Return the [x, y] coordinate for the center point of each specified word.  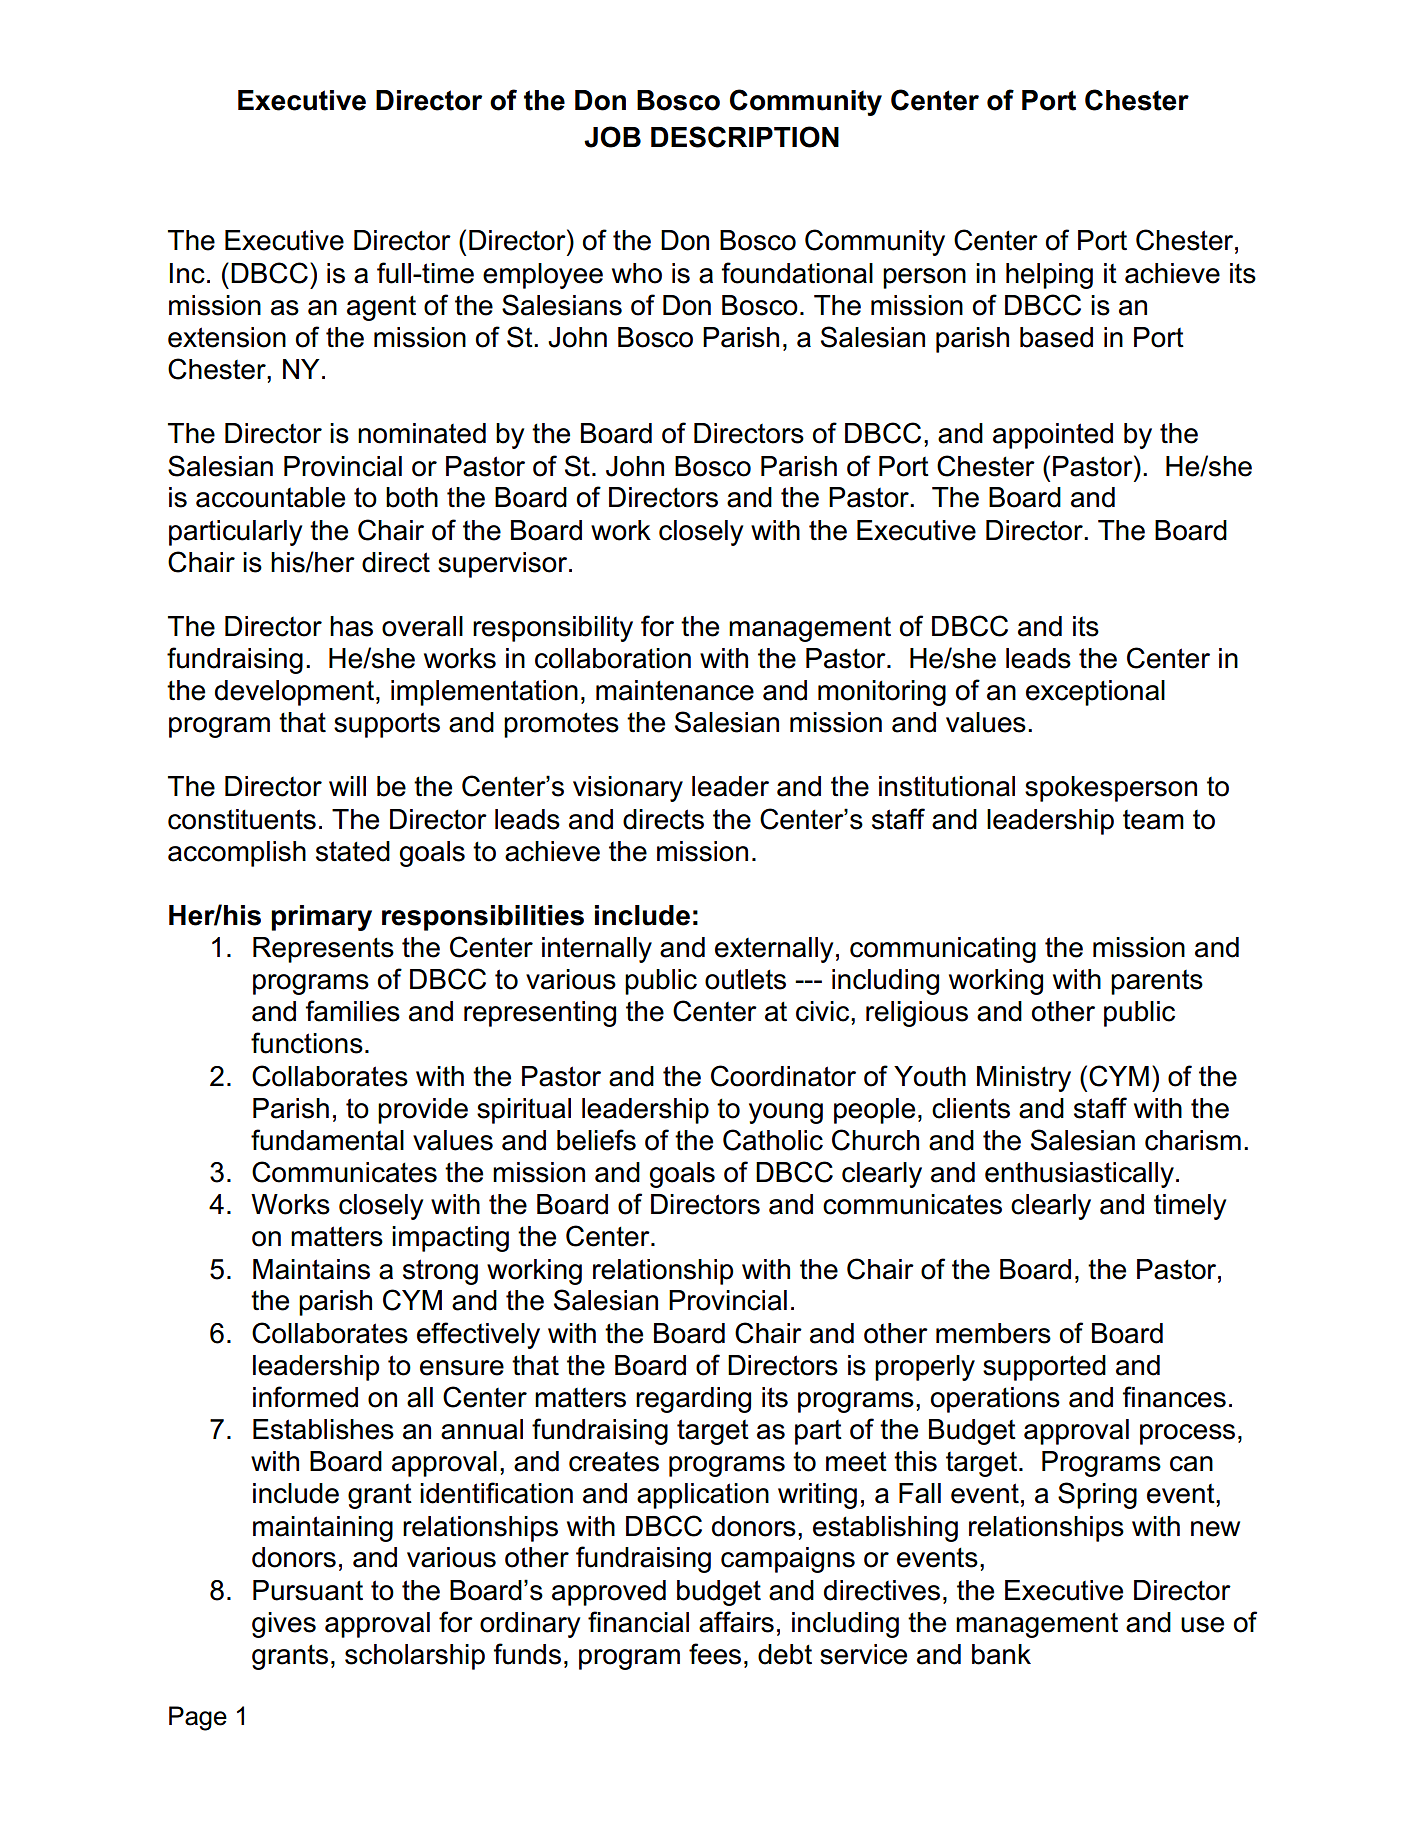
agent [381, 308]
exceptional [1095, 693]
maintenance [675, 690]
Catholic [773, 1140]
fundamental [327, 1140]
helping [1049, 276]
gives [284, 1625]
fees [715, 1654]
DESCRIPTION [745, 137]
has [351, 626]
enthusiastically [1079, 1175]
